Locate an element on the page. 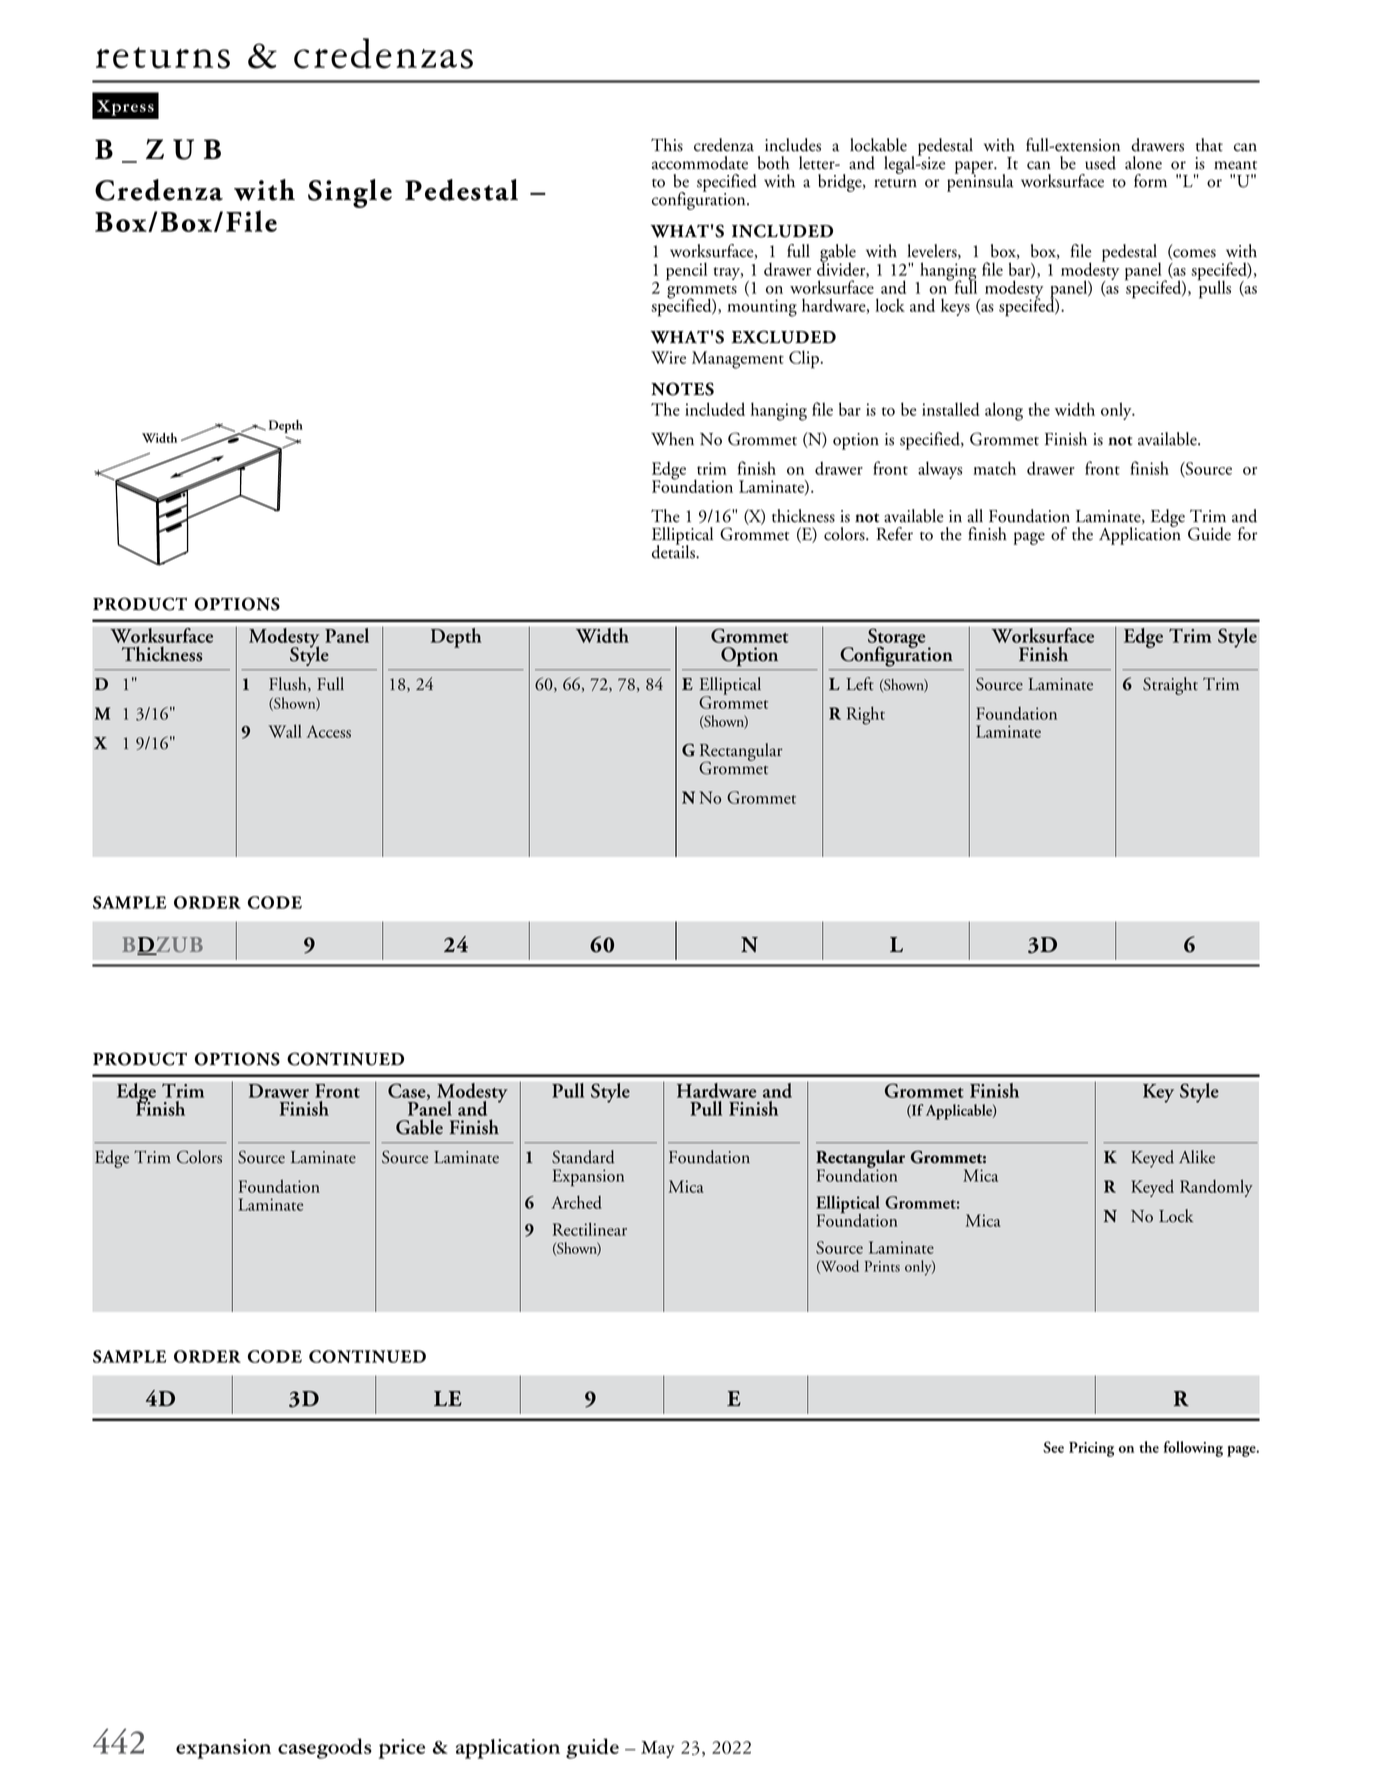  Alike is located at coordinates (1197, 1157).
